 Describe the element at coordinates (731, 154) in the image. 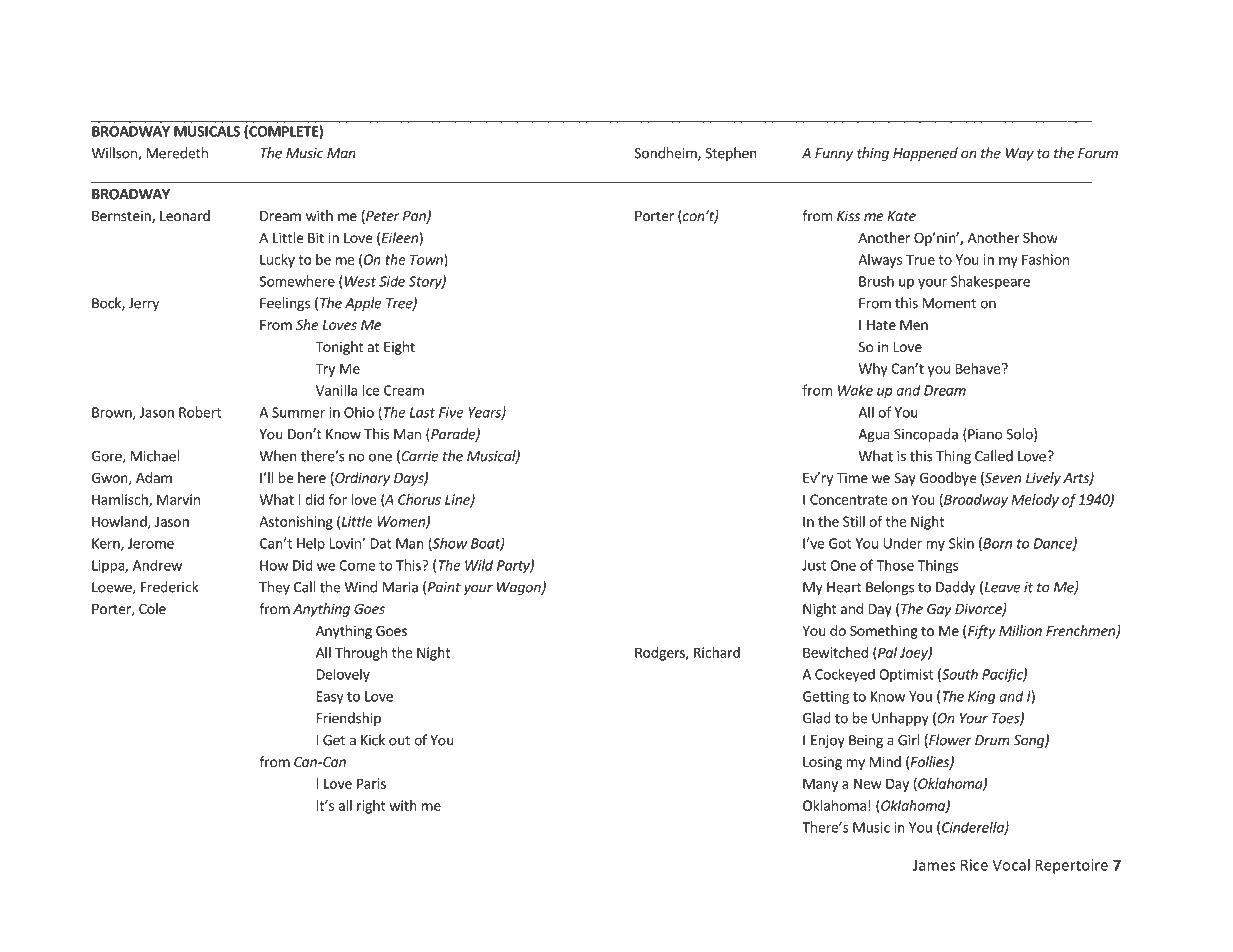

I see `Stephen` at that location.
